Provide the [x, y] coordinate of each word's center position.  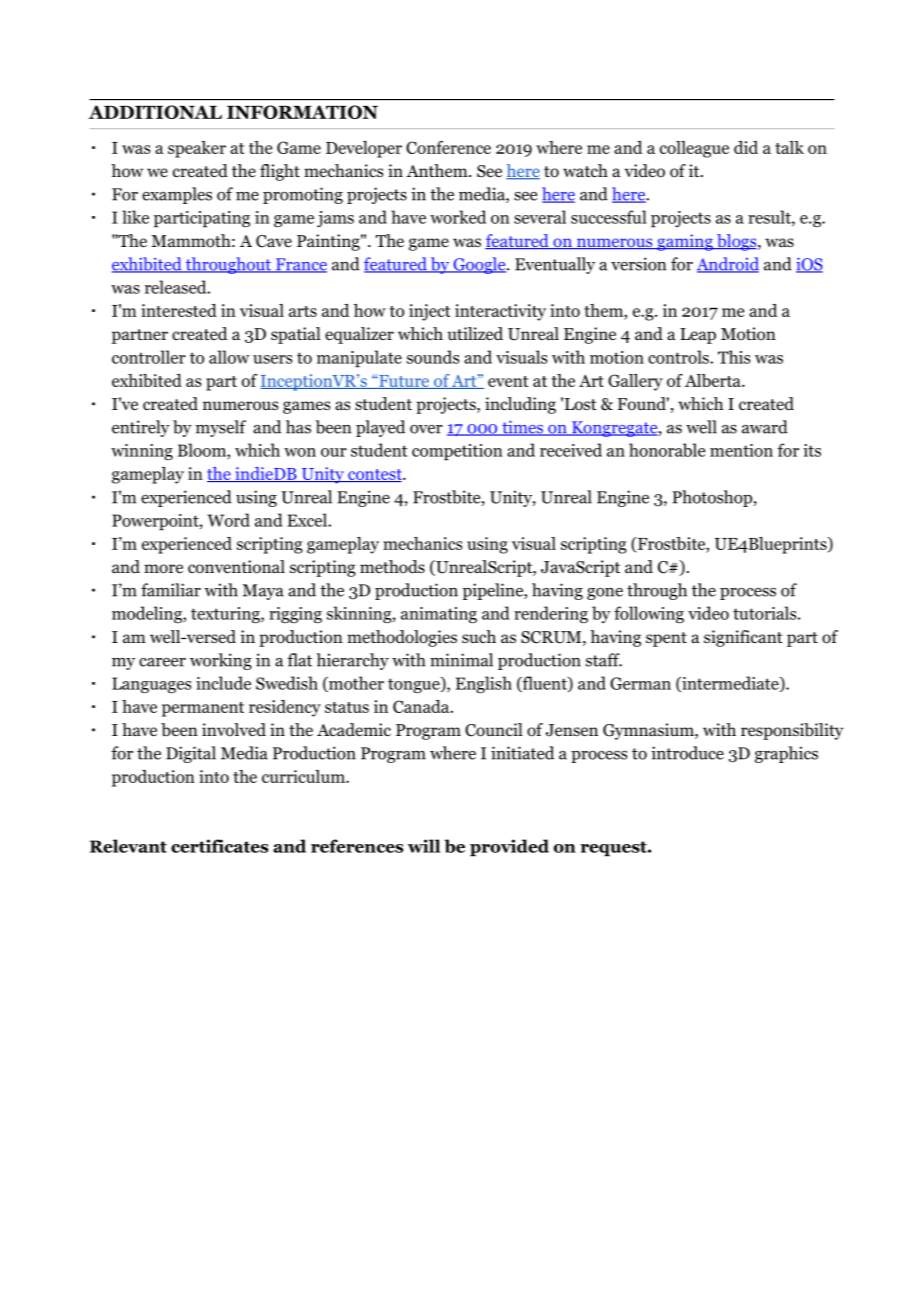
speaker [197, 149]
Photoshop [713, 498]
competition [457, 452]
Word [229, 520]
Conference [448, 147]
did [746, 147]
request [614, 849]
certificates [219, 846]
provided [509, 848]
